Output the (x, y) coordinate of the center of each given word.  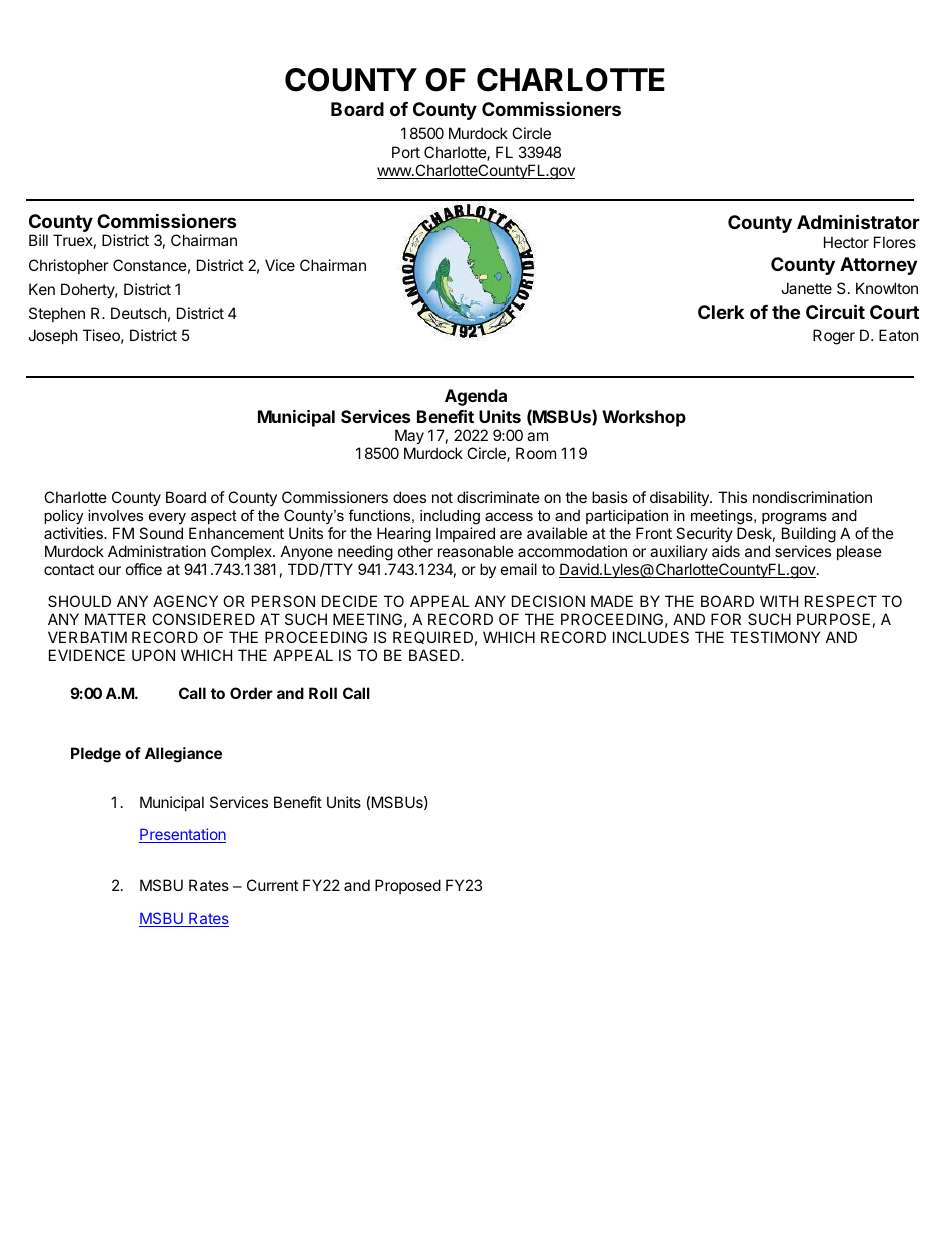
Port (406, 152)
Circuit (835, 311)
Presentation (182, 835)
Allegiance (183, 755)
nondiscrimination (812, 497)
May (409, 436)
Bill (38, 240)
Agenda (476, 397)
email (519, 569)
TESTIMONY (775, 637)
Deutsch (139, 313)
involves (115, 515)
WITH (779, 601)
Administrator (858, 221)
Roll (323, 693)
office (144, 569)
